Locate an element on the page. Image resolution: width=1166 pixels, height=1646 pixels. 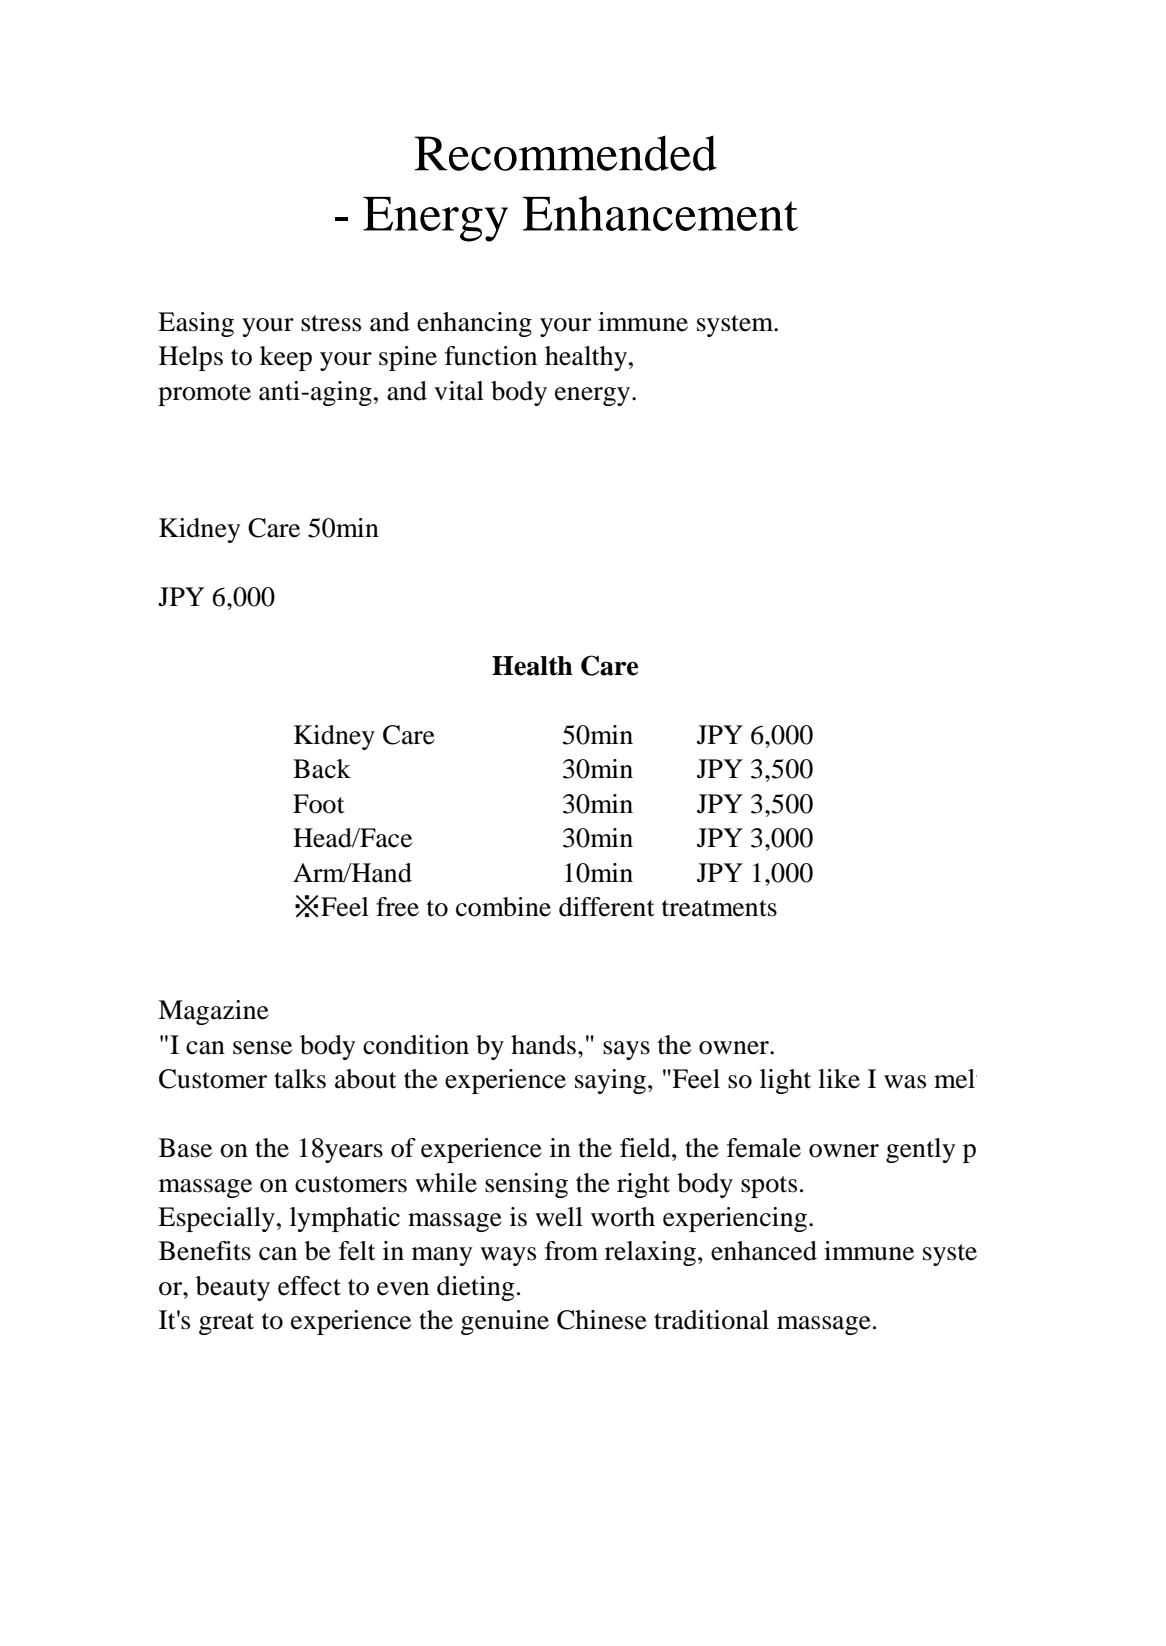
Enhancement is located at coordinates (660, 213).
